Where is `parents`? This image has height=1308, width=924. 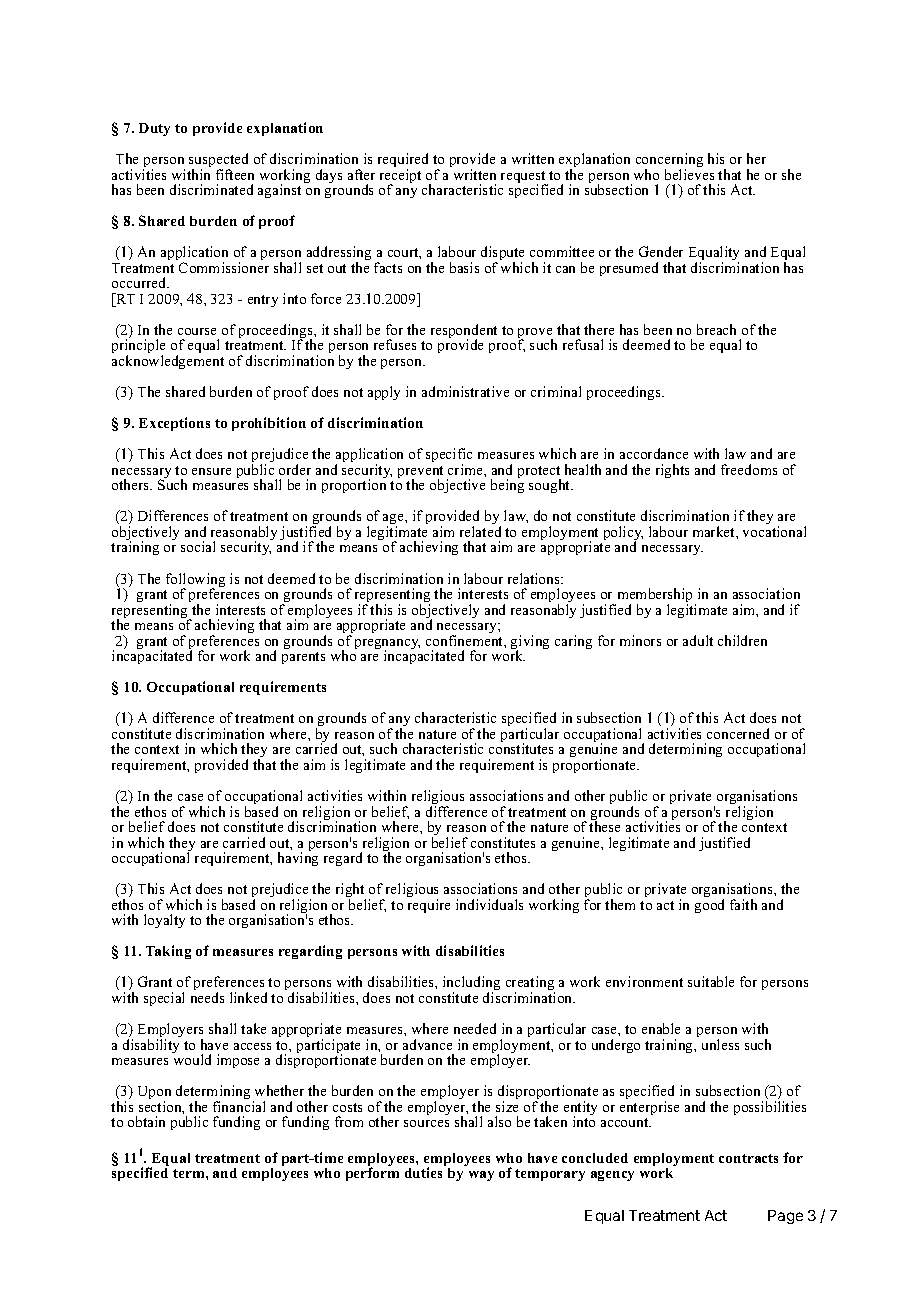 parents is located at coordinates (303, 658).
